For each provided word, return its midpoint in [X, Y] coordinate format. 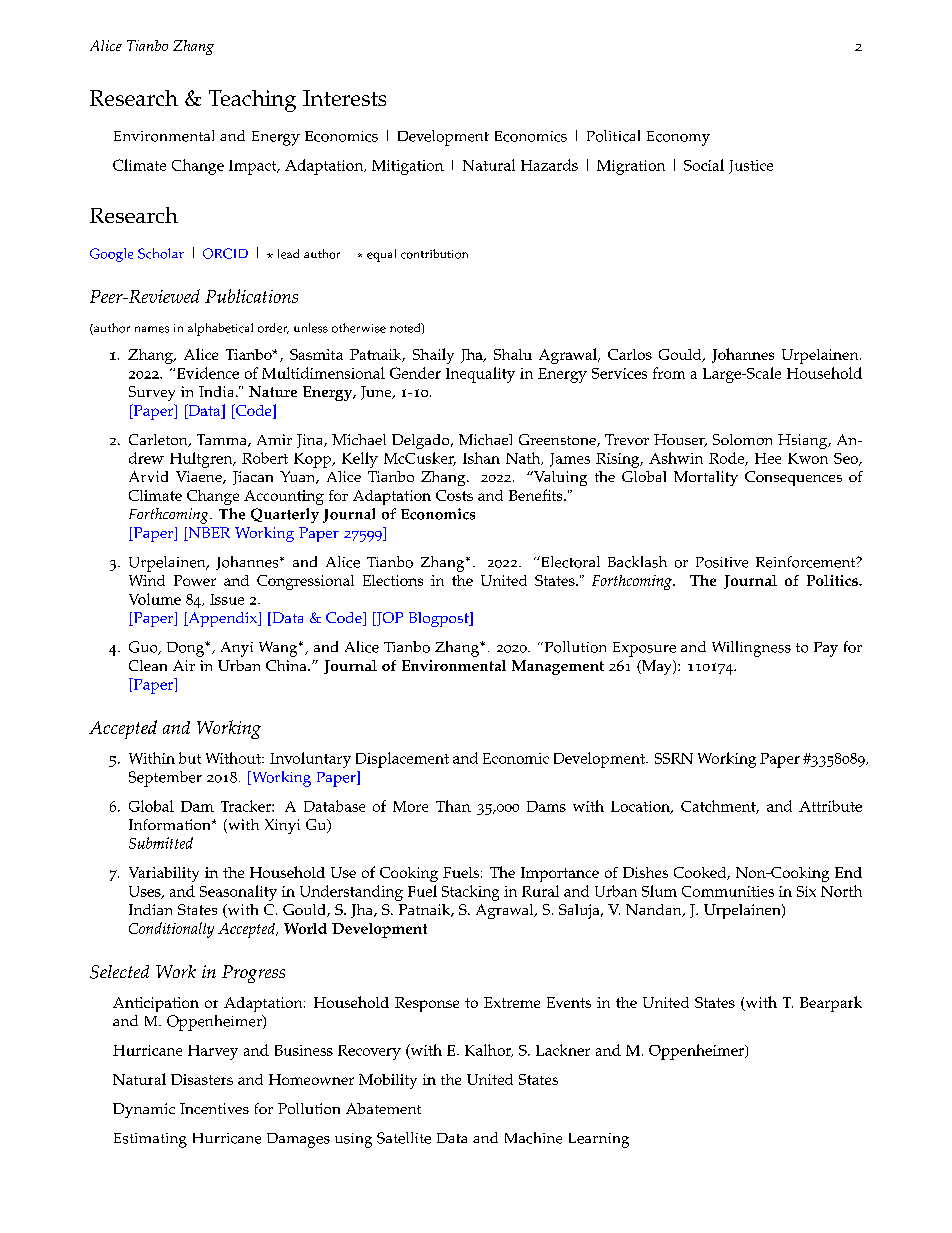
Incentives [214, 1108]
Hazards [549, 165]
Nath [524, 458]
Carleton [159, 440]
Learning [599, 1140]
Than [453, 806]
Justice [751, 167]
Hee [768, 458]
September [165, 779]
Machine [533, 1138]
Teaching [252, 101]
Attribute [830, 806]
